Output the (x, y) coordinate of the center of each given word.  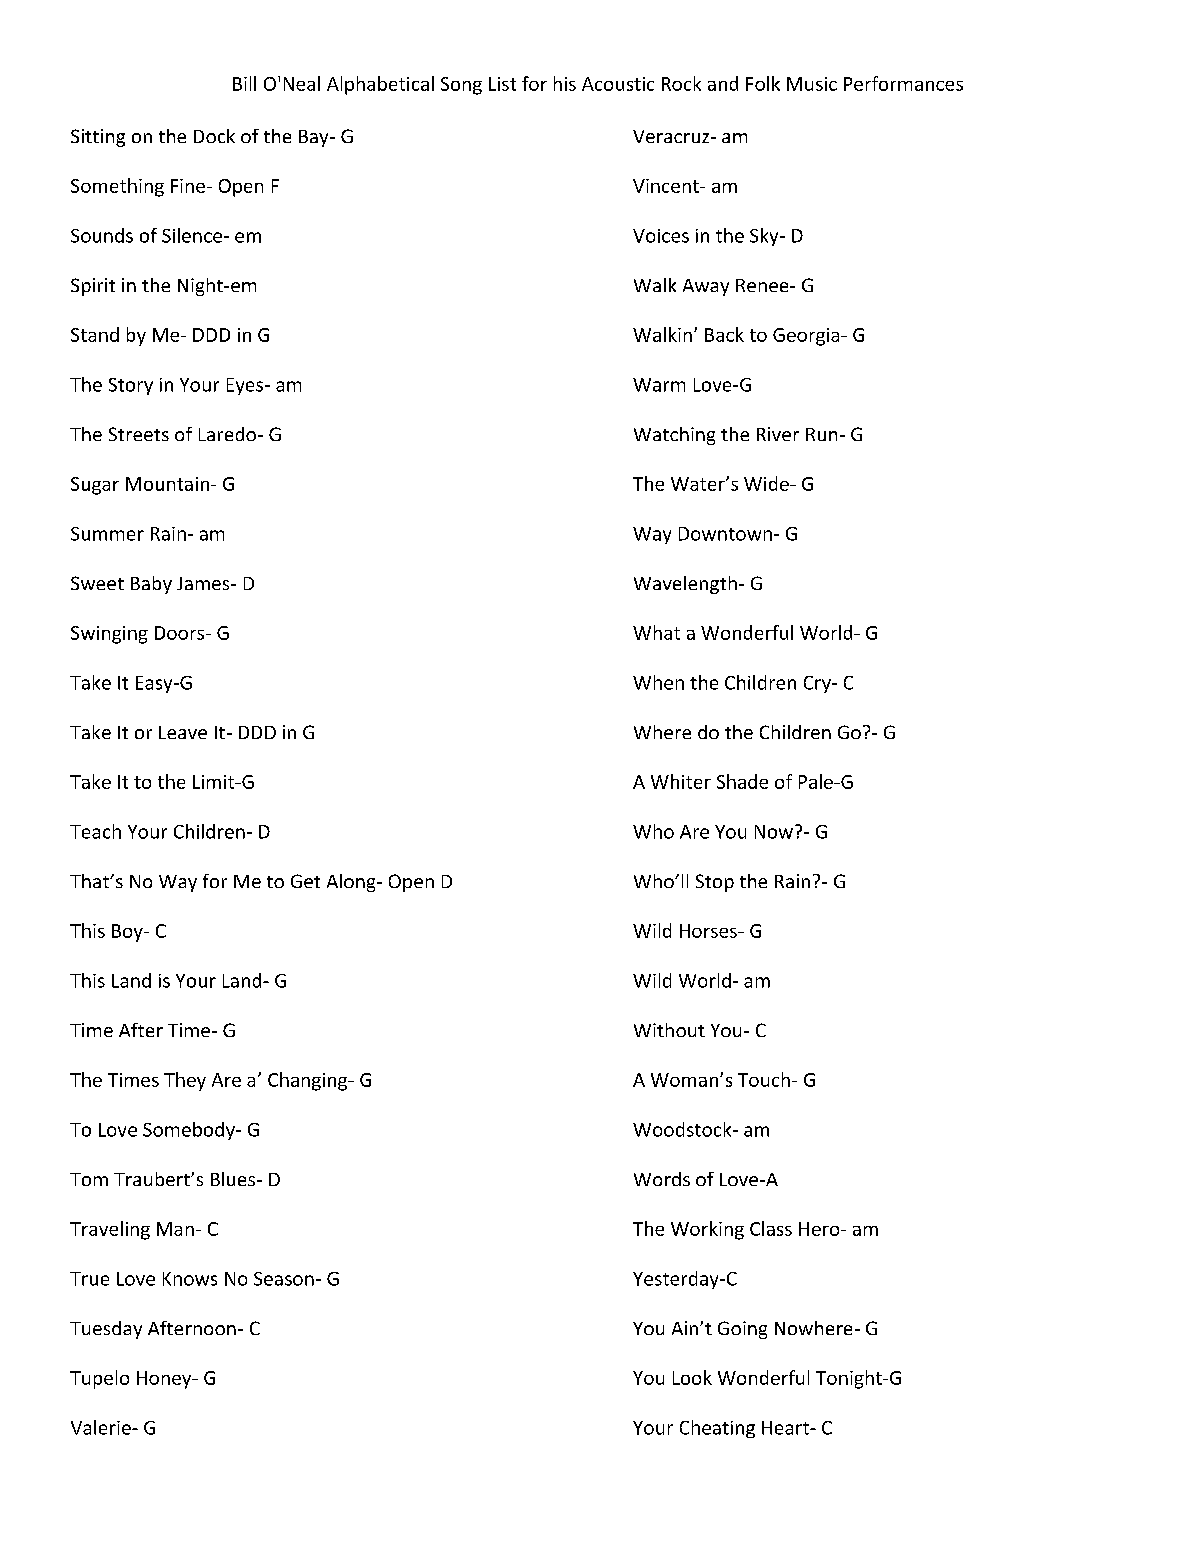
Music (812, 84)
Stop (715, 883)
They (185, 1081)
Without (669, 1030)
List (502, 84)
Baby (151, 585)
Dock (214, 136)
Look (692, 1377)
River (778, 434)
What (656, 632)
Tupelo (99, 1379)
